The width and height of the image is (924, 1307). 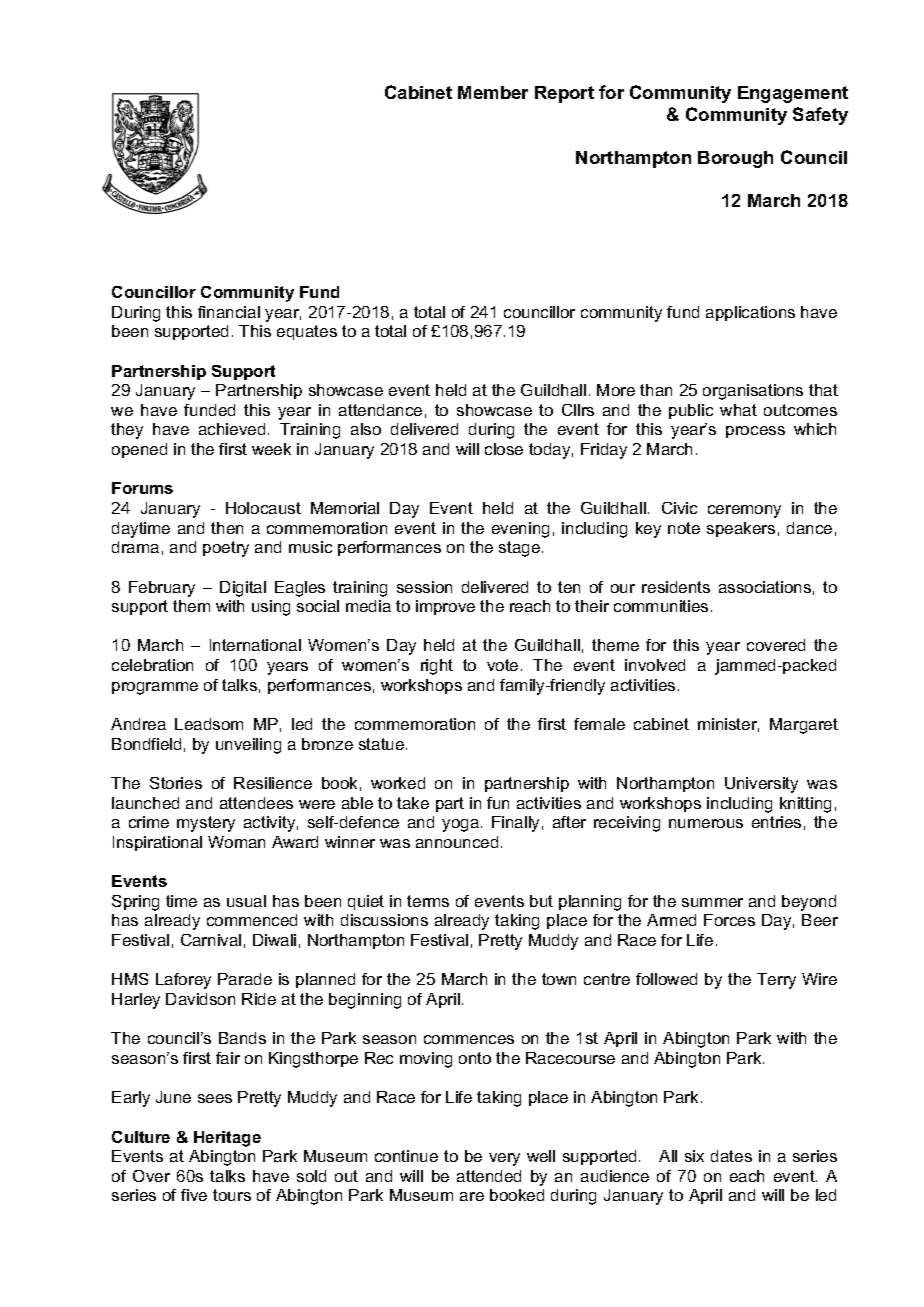 I want to click on poetry, so click(x=226, y=549).
